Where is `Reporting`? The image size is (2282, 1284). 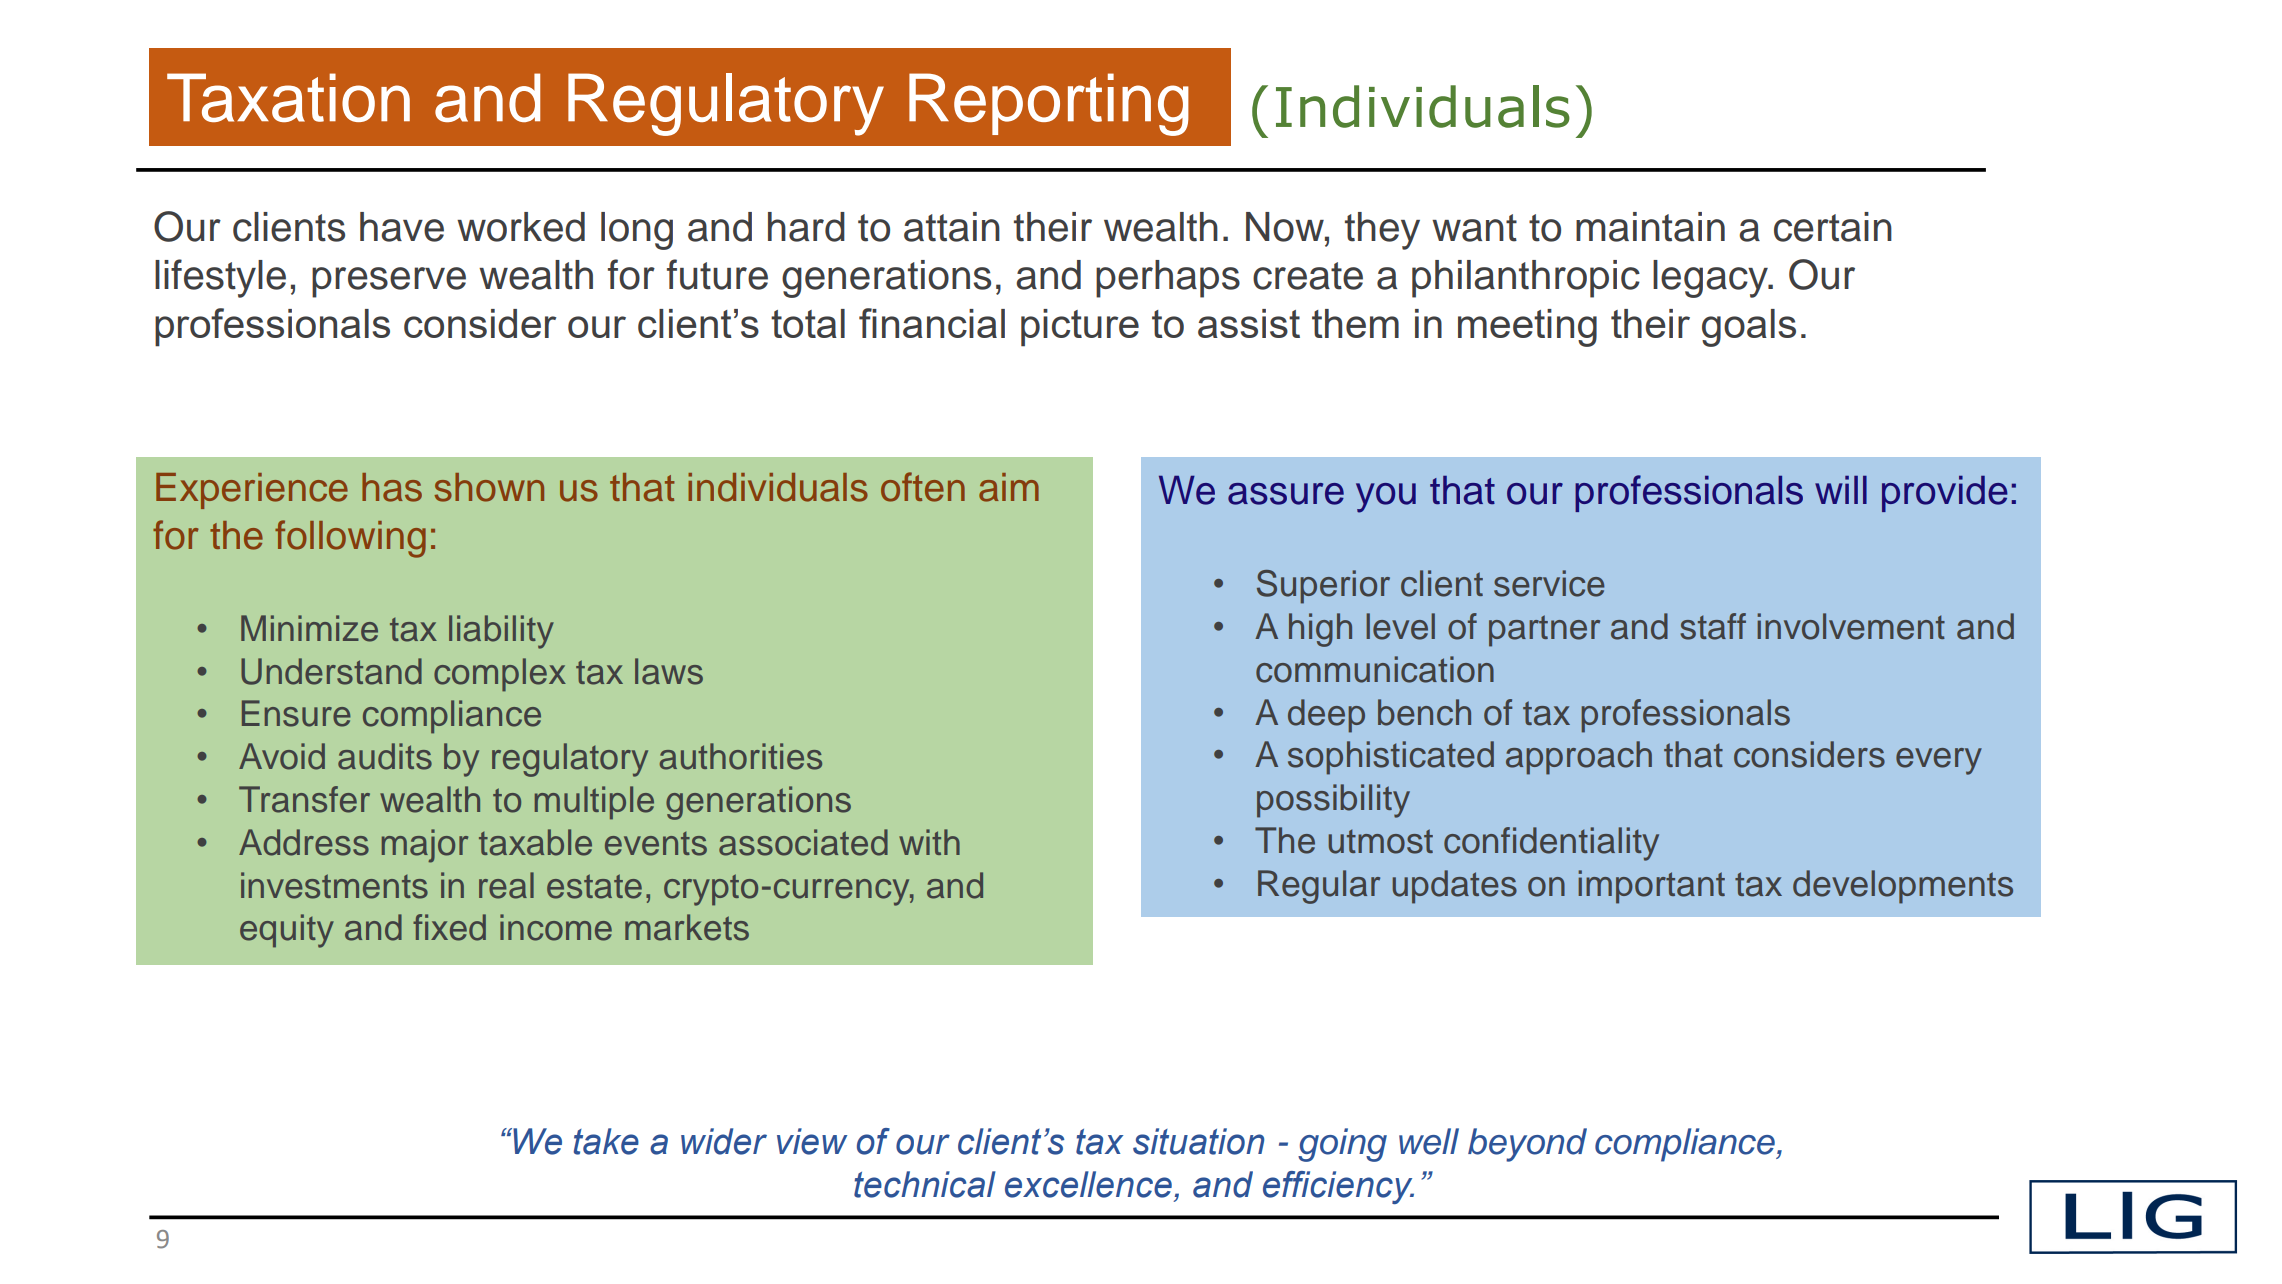
Reporting is located at coordinates (1049, 104).
